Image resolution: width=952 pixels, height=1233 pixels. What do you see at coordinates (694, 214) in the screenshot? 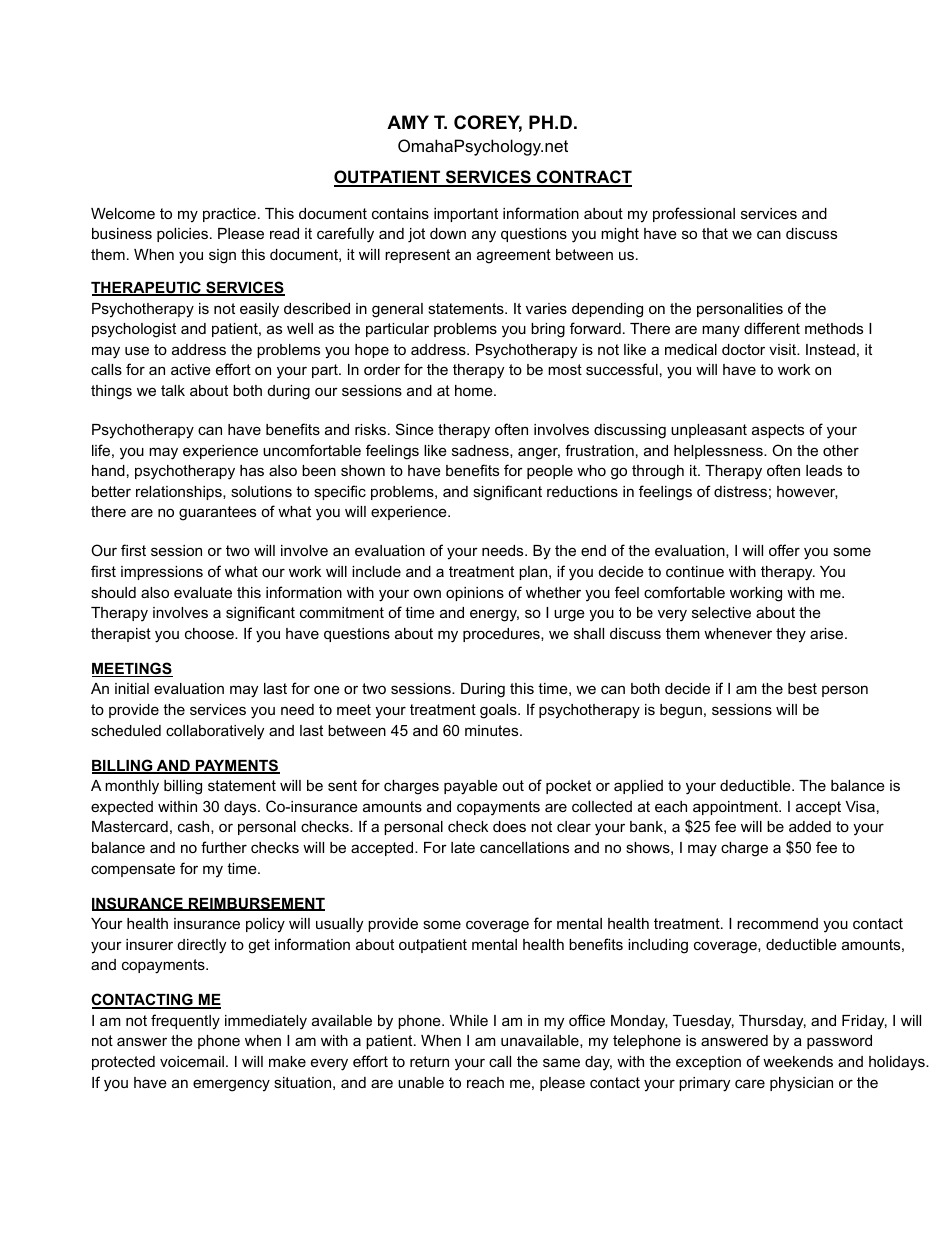
I see `professional` at bounding box center [694, 214].
